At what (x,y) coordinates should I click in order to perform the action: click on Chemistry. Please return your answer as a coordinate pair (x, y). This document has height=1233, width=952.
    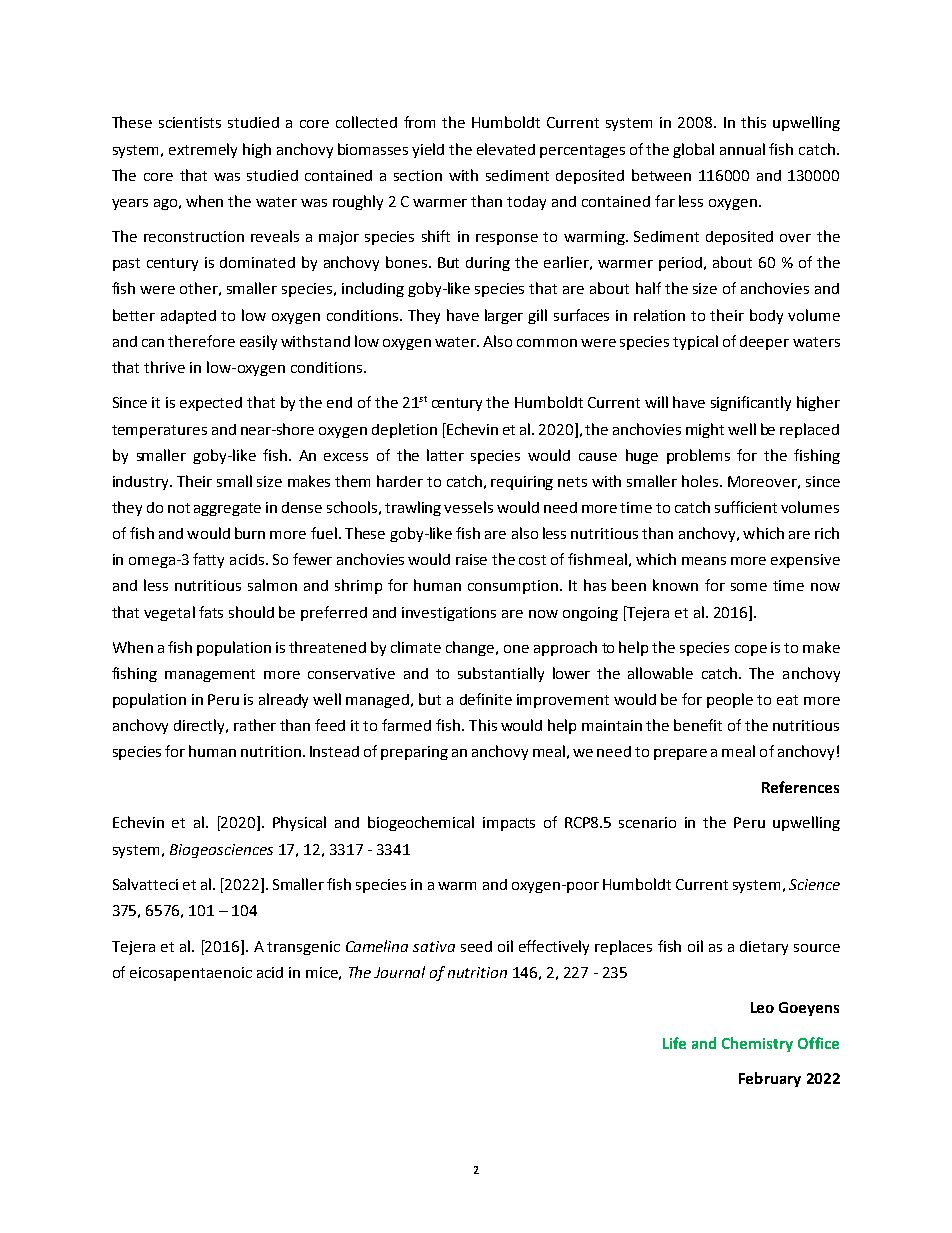
    Looking at the image, I should click on (757, 1044).
